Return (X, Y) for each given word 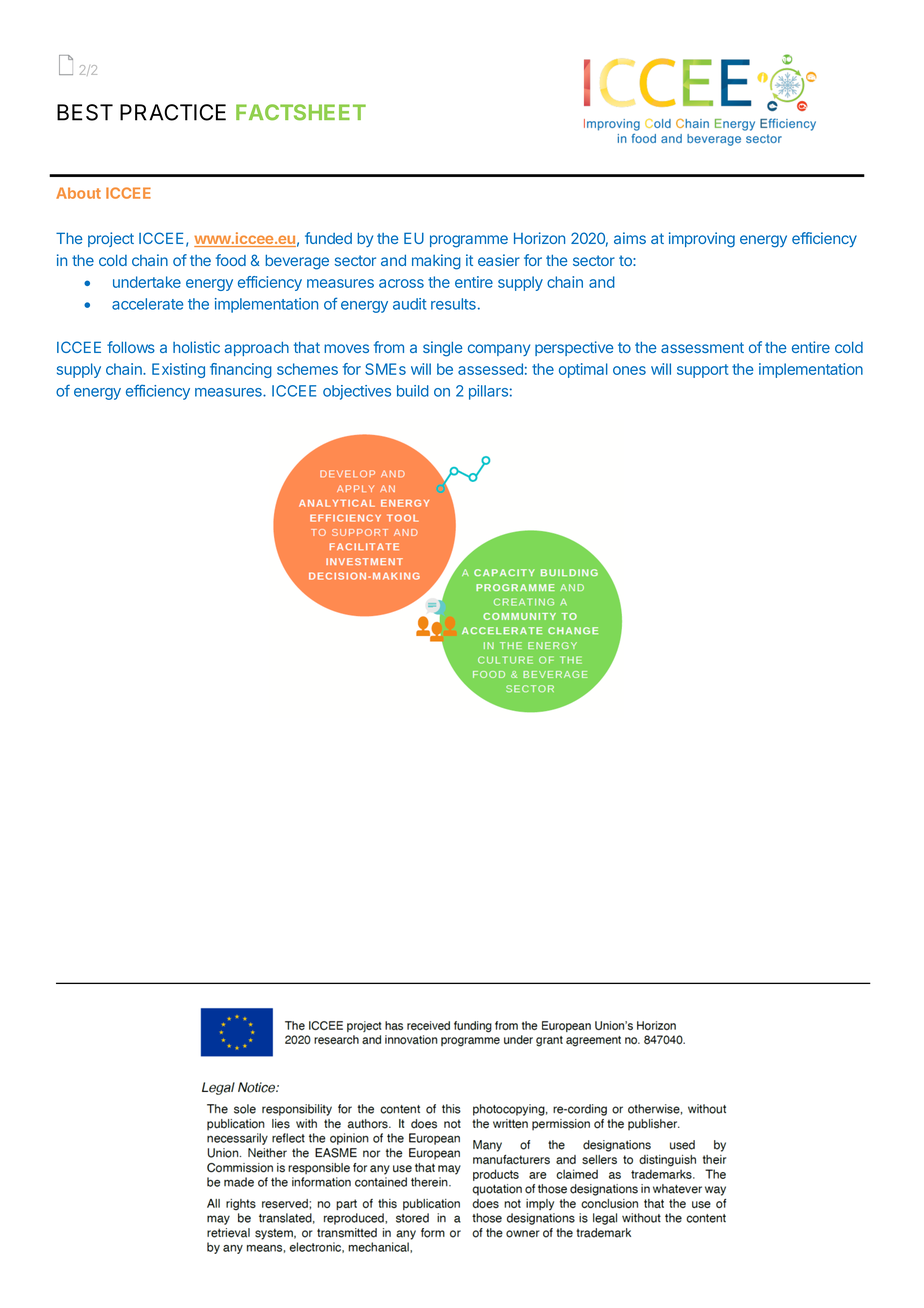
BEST (85, 112)
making (436, 262)
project (111, 239)
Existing (178, 370)
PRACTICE (173, 112)
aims (630, 238)
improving (702, 240)
